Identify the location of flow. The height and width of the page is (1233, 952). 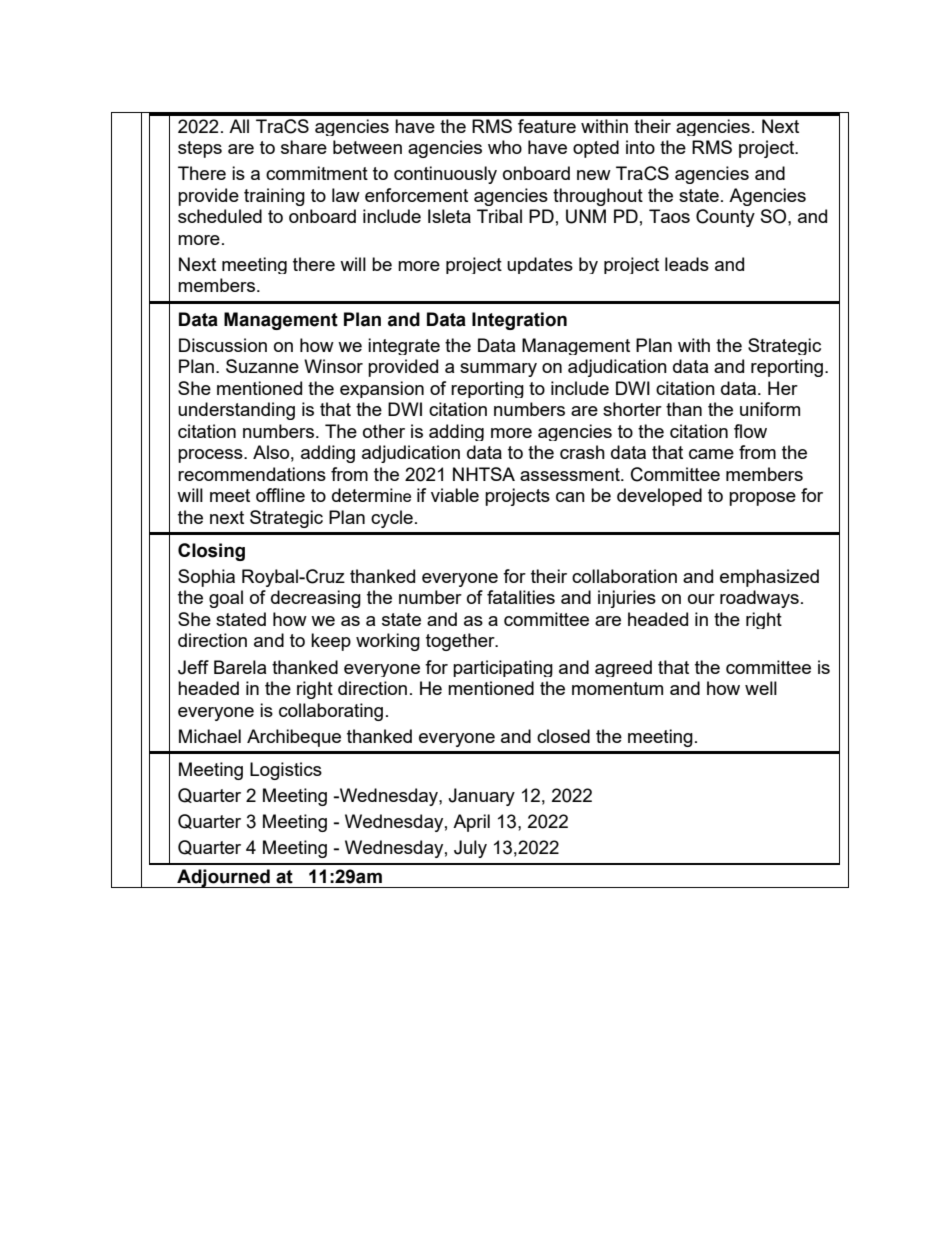
(750, 431).
